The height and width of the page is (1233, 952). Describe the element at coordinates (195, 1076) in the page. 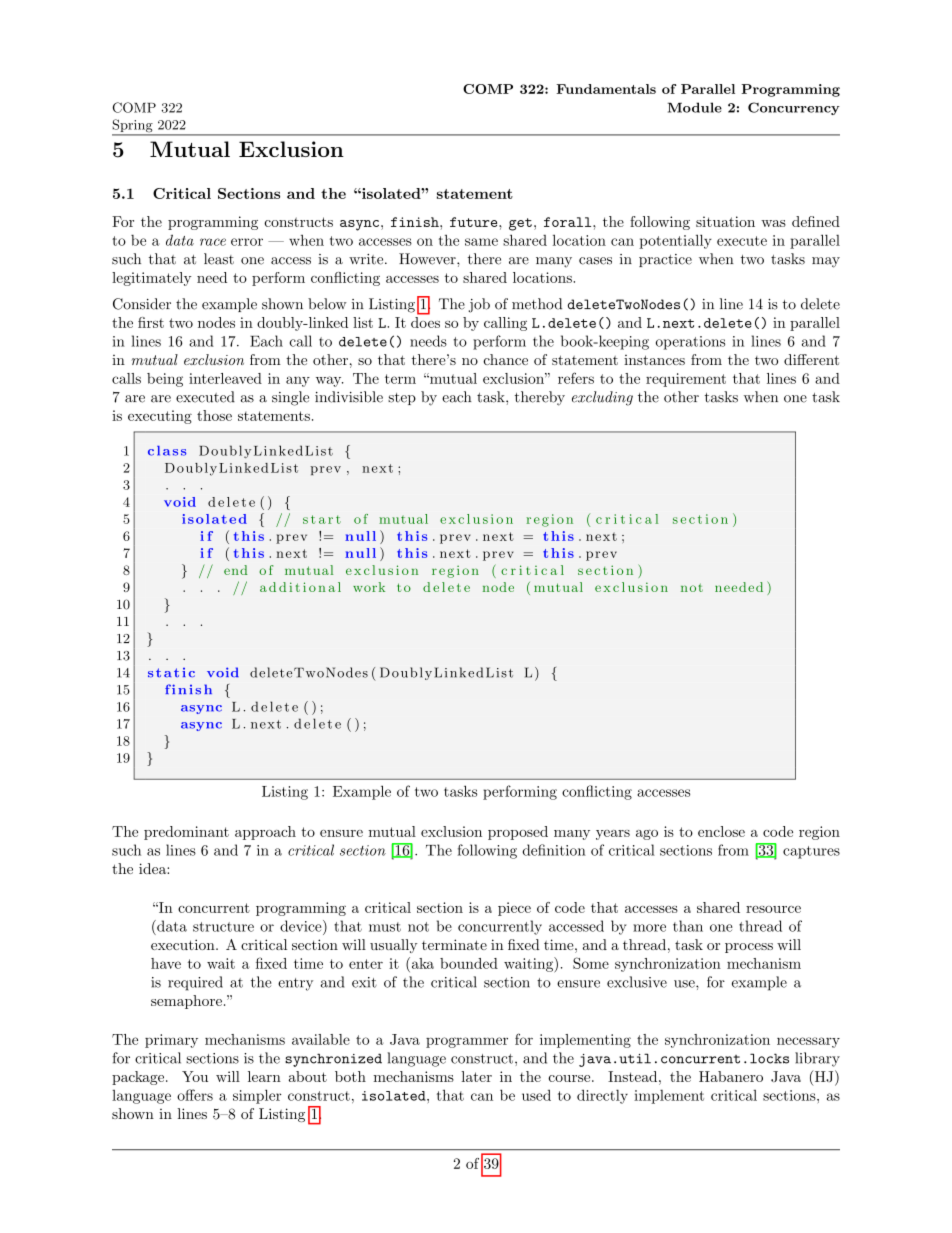

I see `You` at that location.
